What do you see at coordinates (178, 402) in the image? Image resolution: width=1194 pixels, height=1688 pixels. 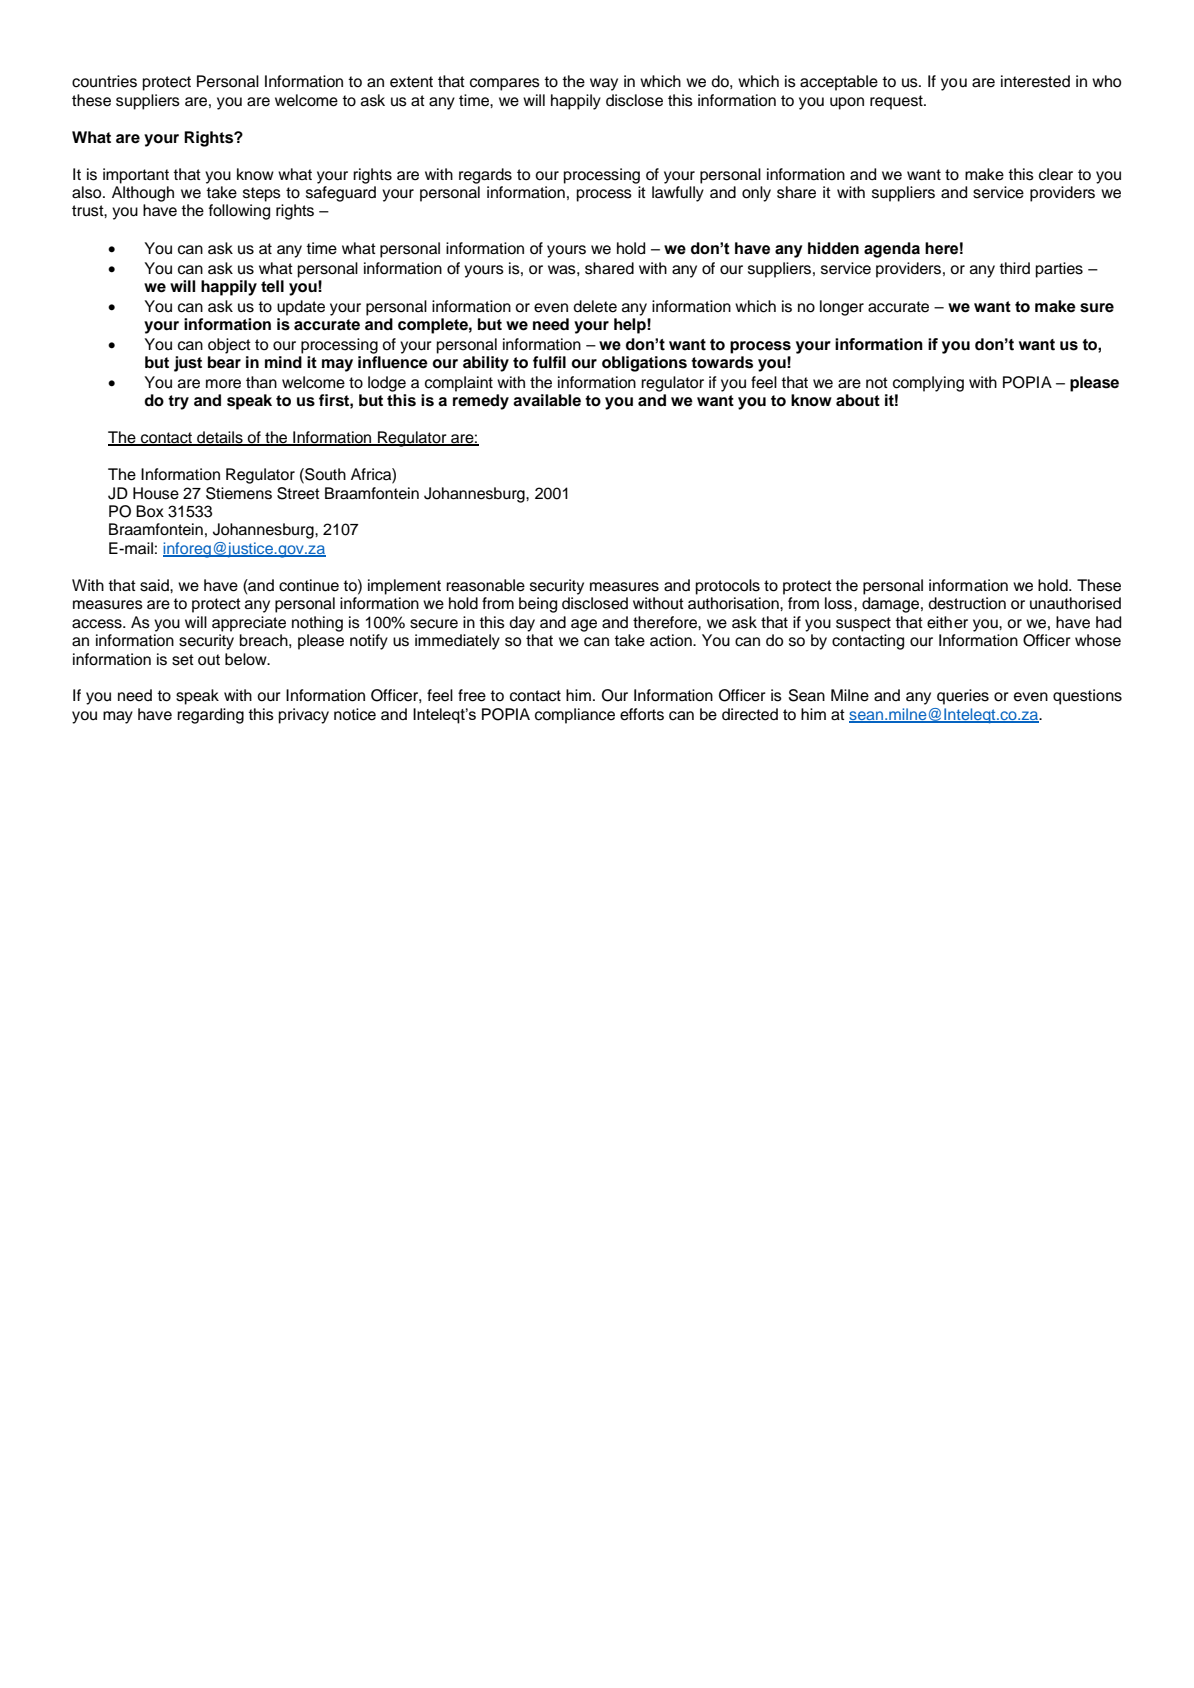 I see `try` at bounding box center [178, 402].
